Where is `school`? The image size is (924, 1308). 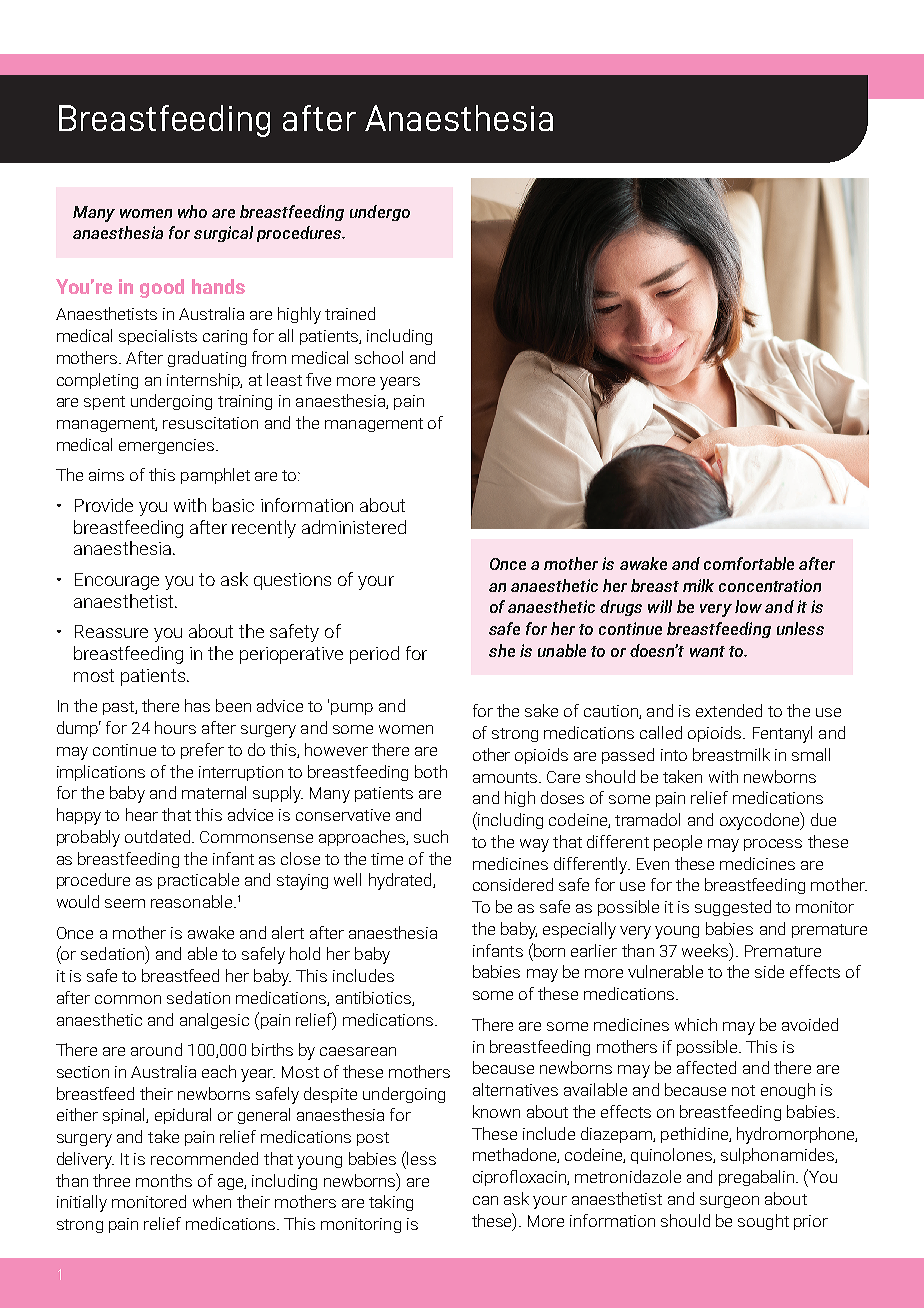
school is located at coordinates (379, 357).
